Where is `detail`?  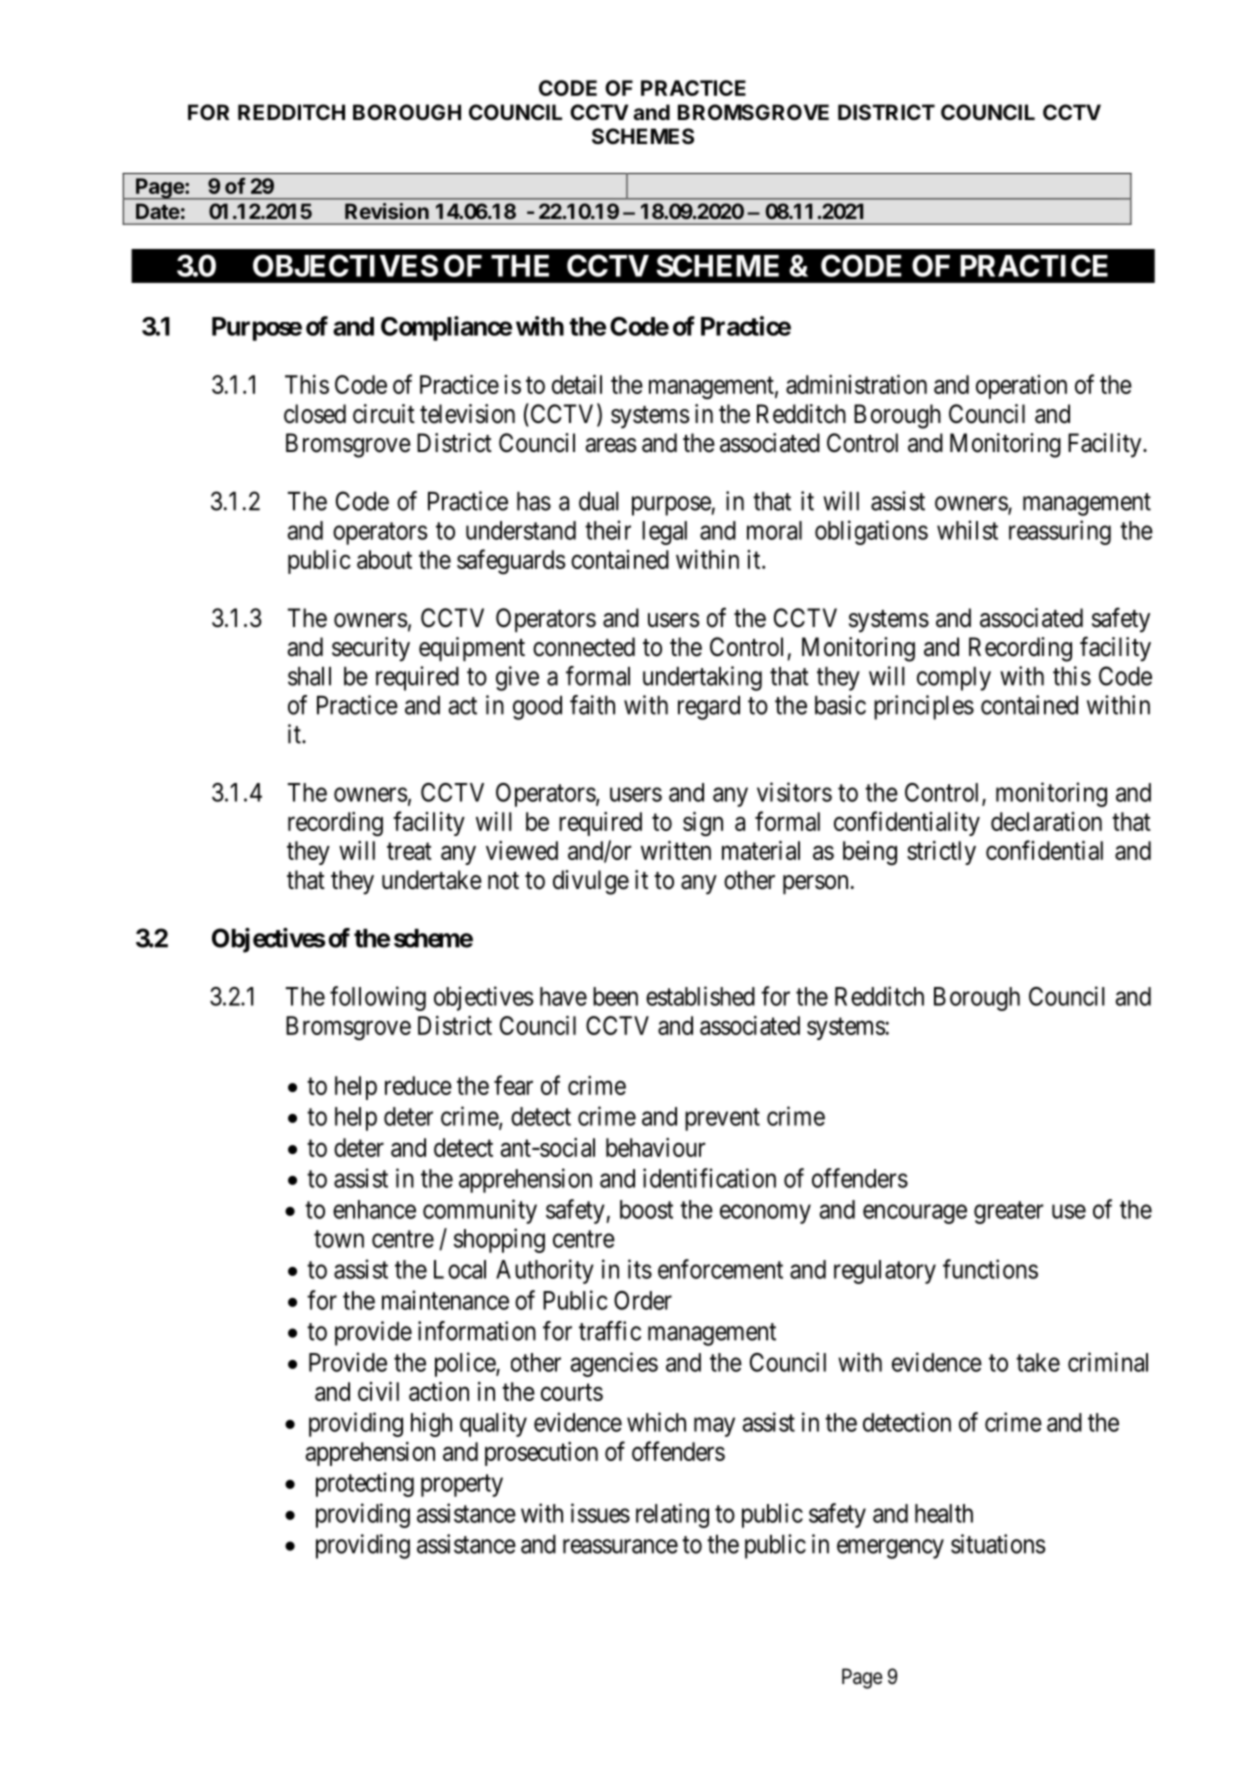
detail is located at coordinates (577, 384).
